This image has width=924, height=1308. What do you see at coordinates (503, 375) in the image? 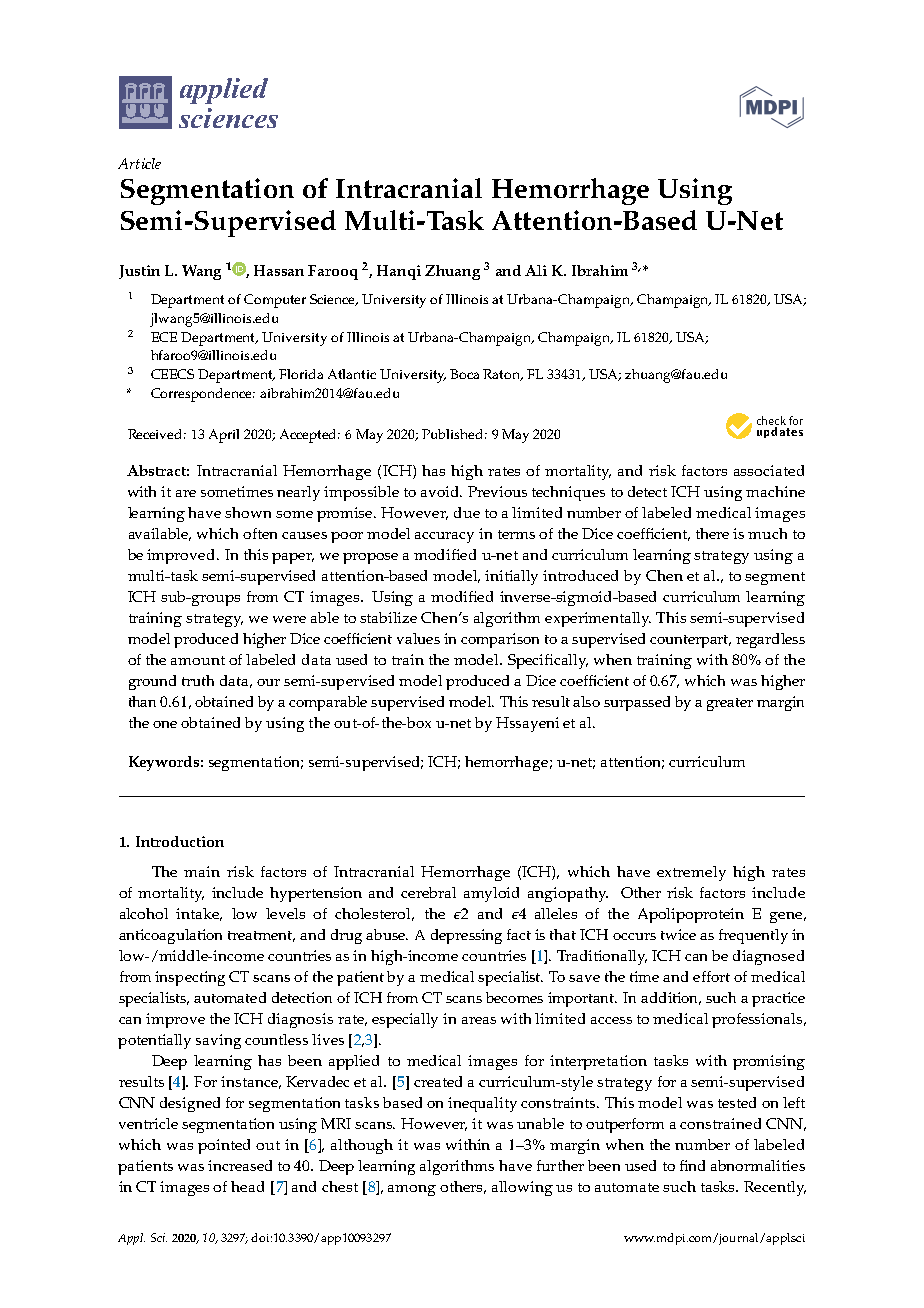
I see `Raton` at bounding box center [503, 375].
